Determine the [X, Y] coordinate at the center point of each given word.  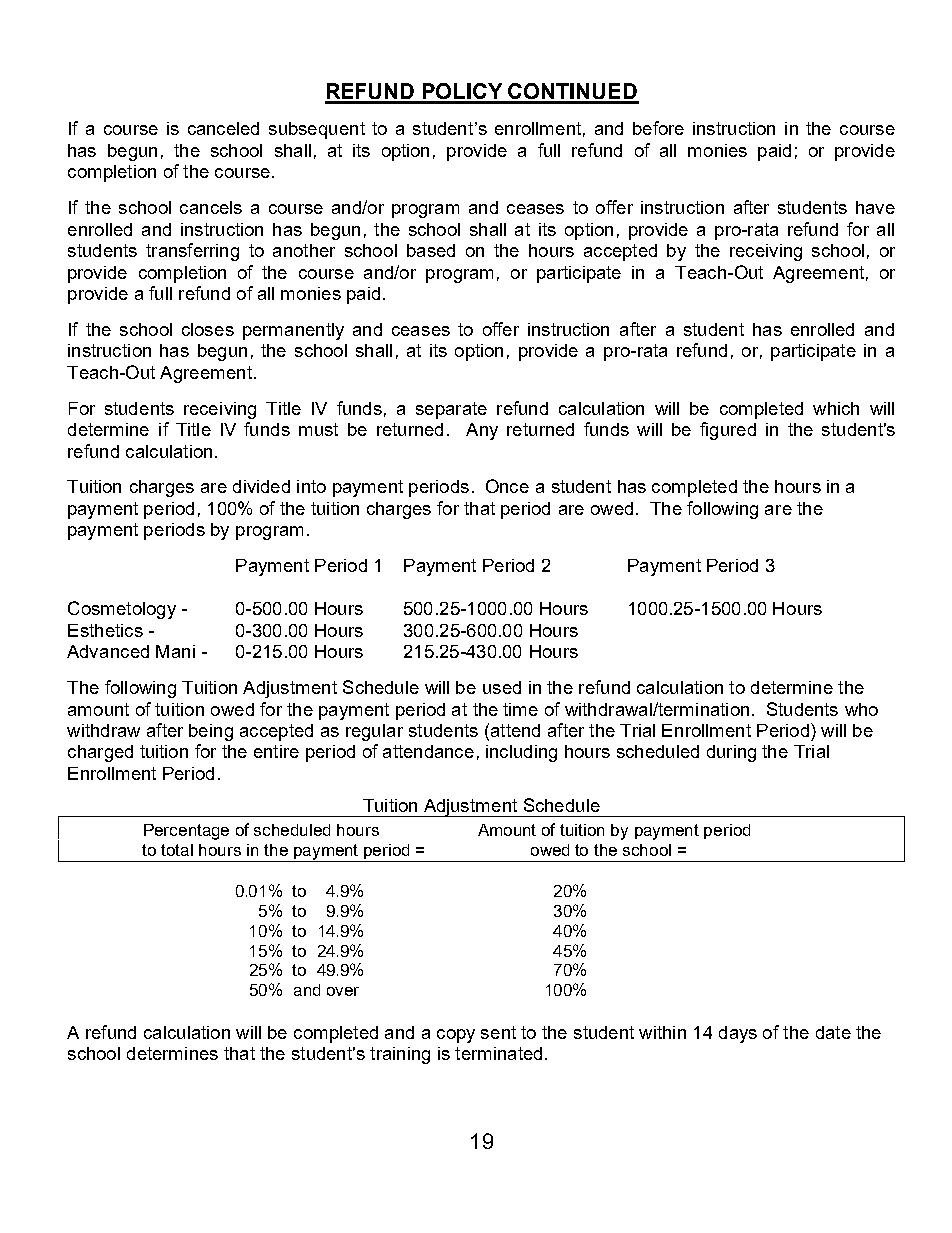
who [861, 709]
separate [451, 410]
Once [507, 486]
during [731, 753]
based [431, 250]
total [177, 850]
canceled [223, 128]
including [521, 753]
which [836, 408]
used [502, 687]
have [875, 207]
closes [208, 329]
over [343, 991]
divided [261, 486]
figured [728, 431]
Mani [175, 651]
